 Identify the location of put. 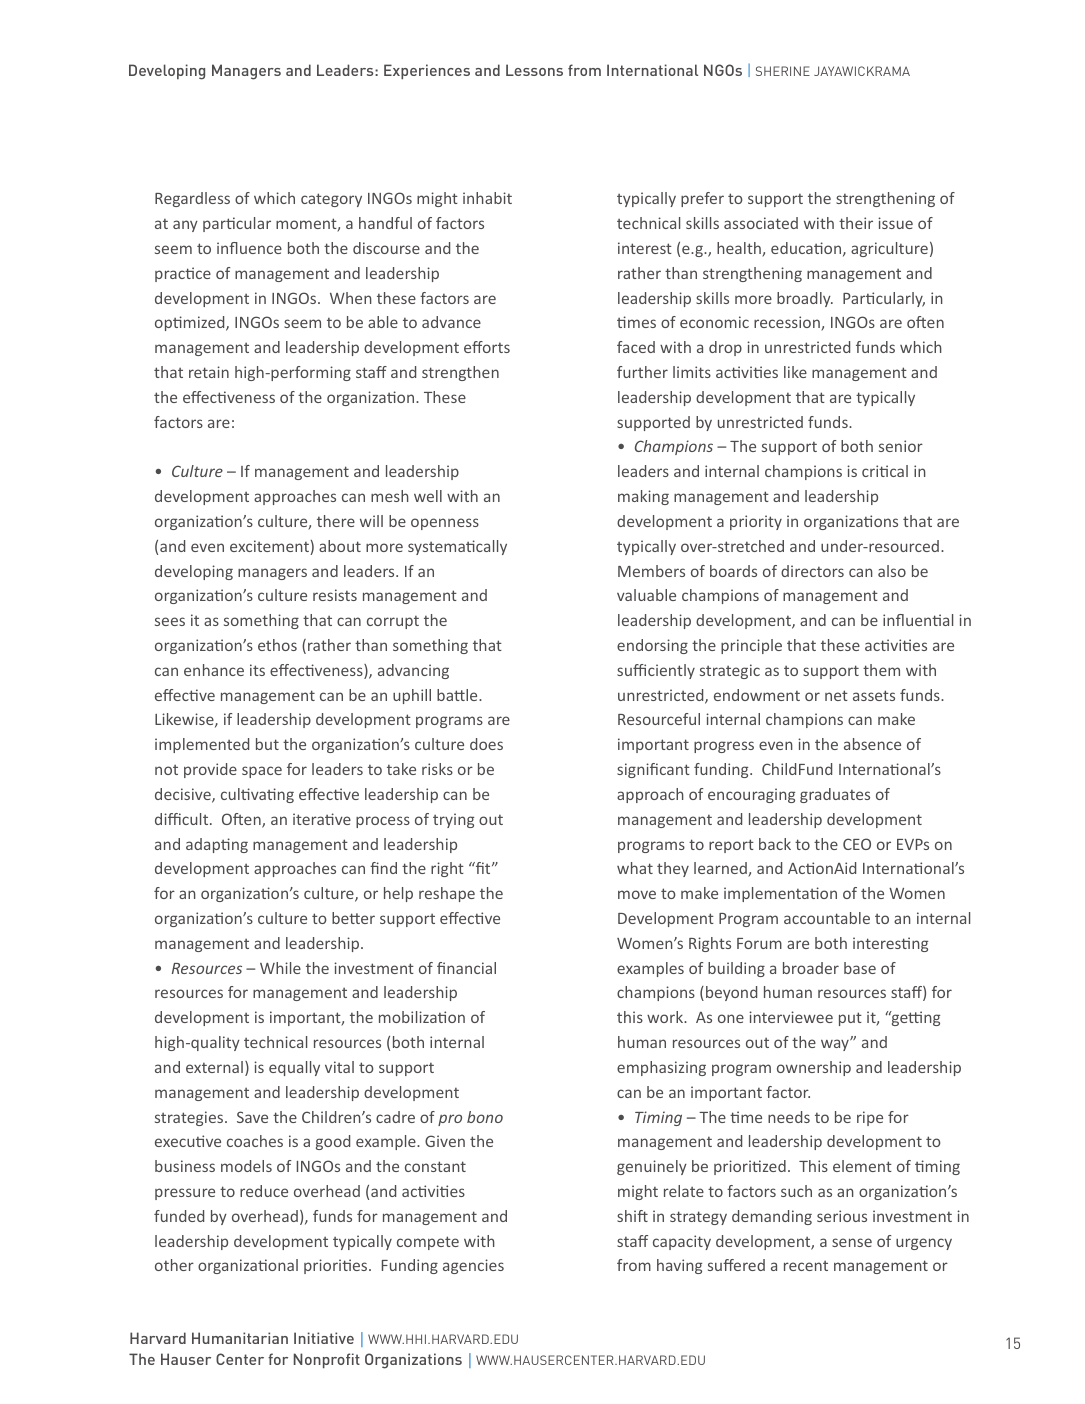
(850, 1019).
